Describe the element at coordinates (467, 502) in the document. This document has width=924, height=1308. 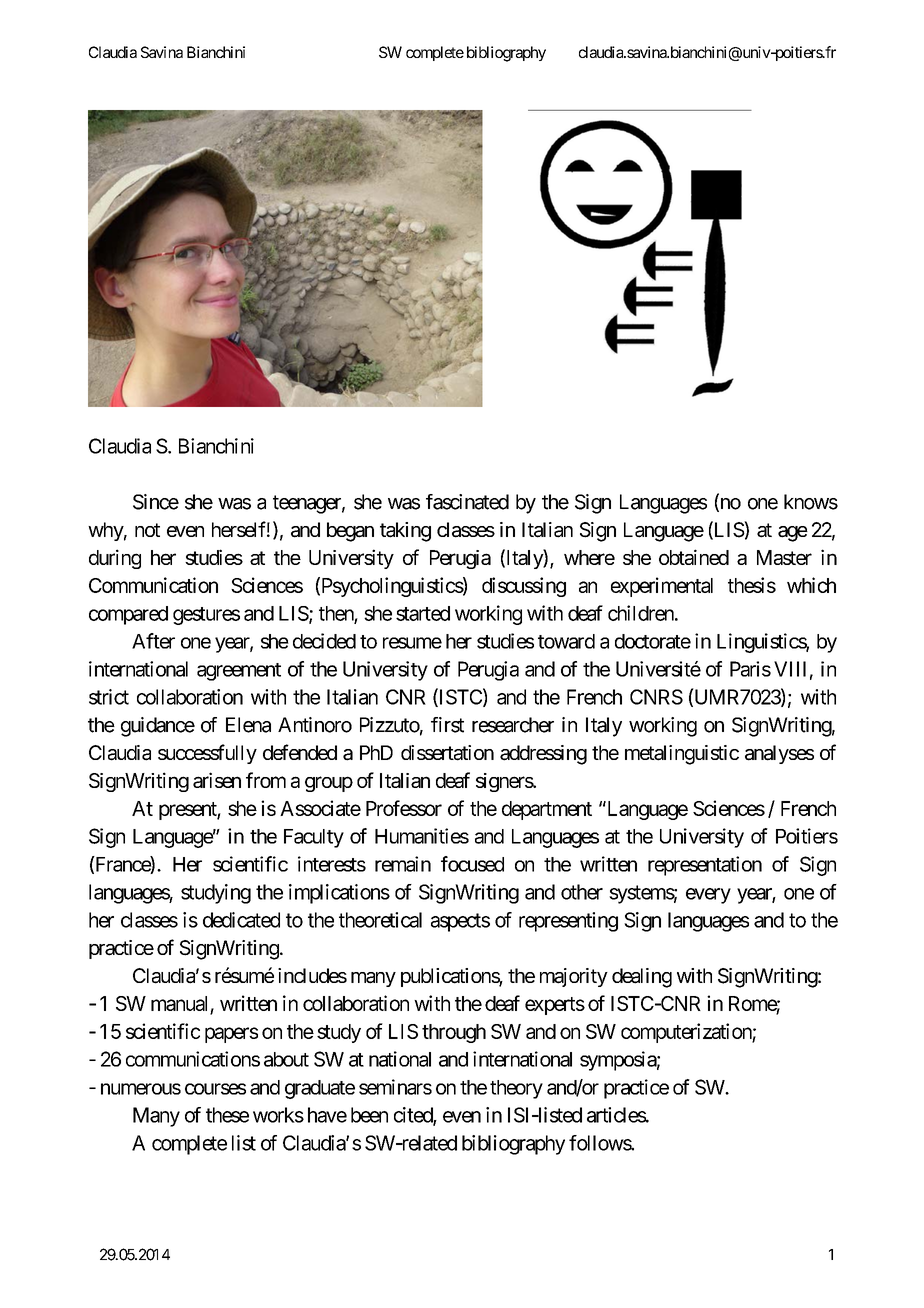
I see `fascinated` at that location.
